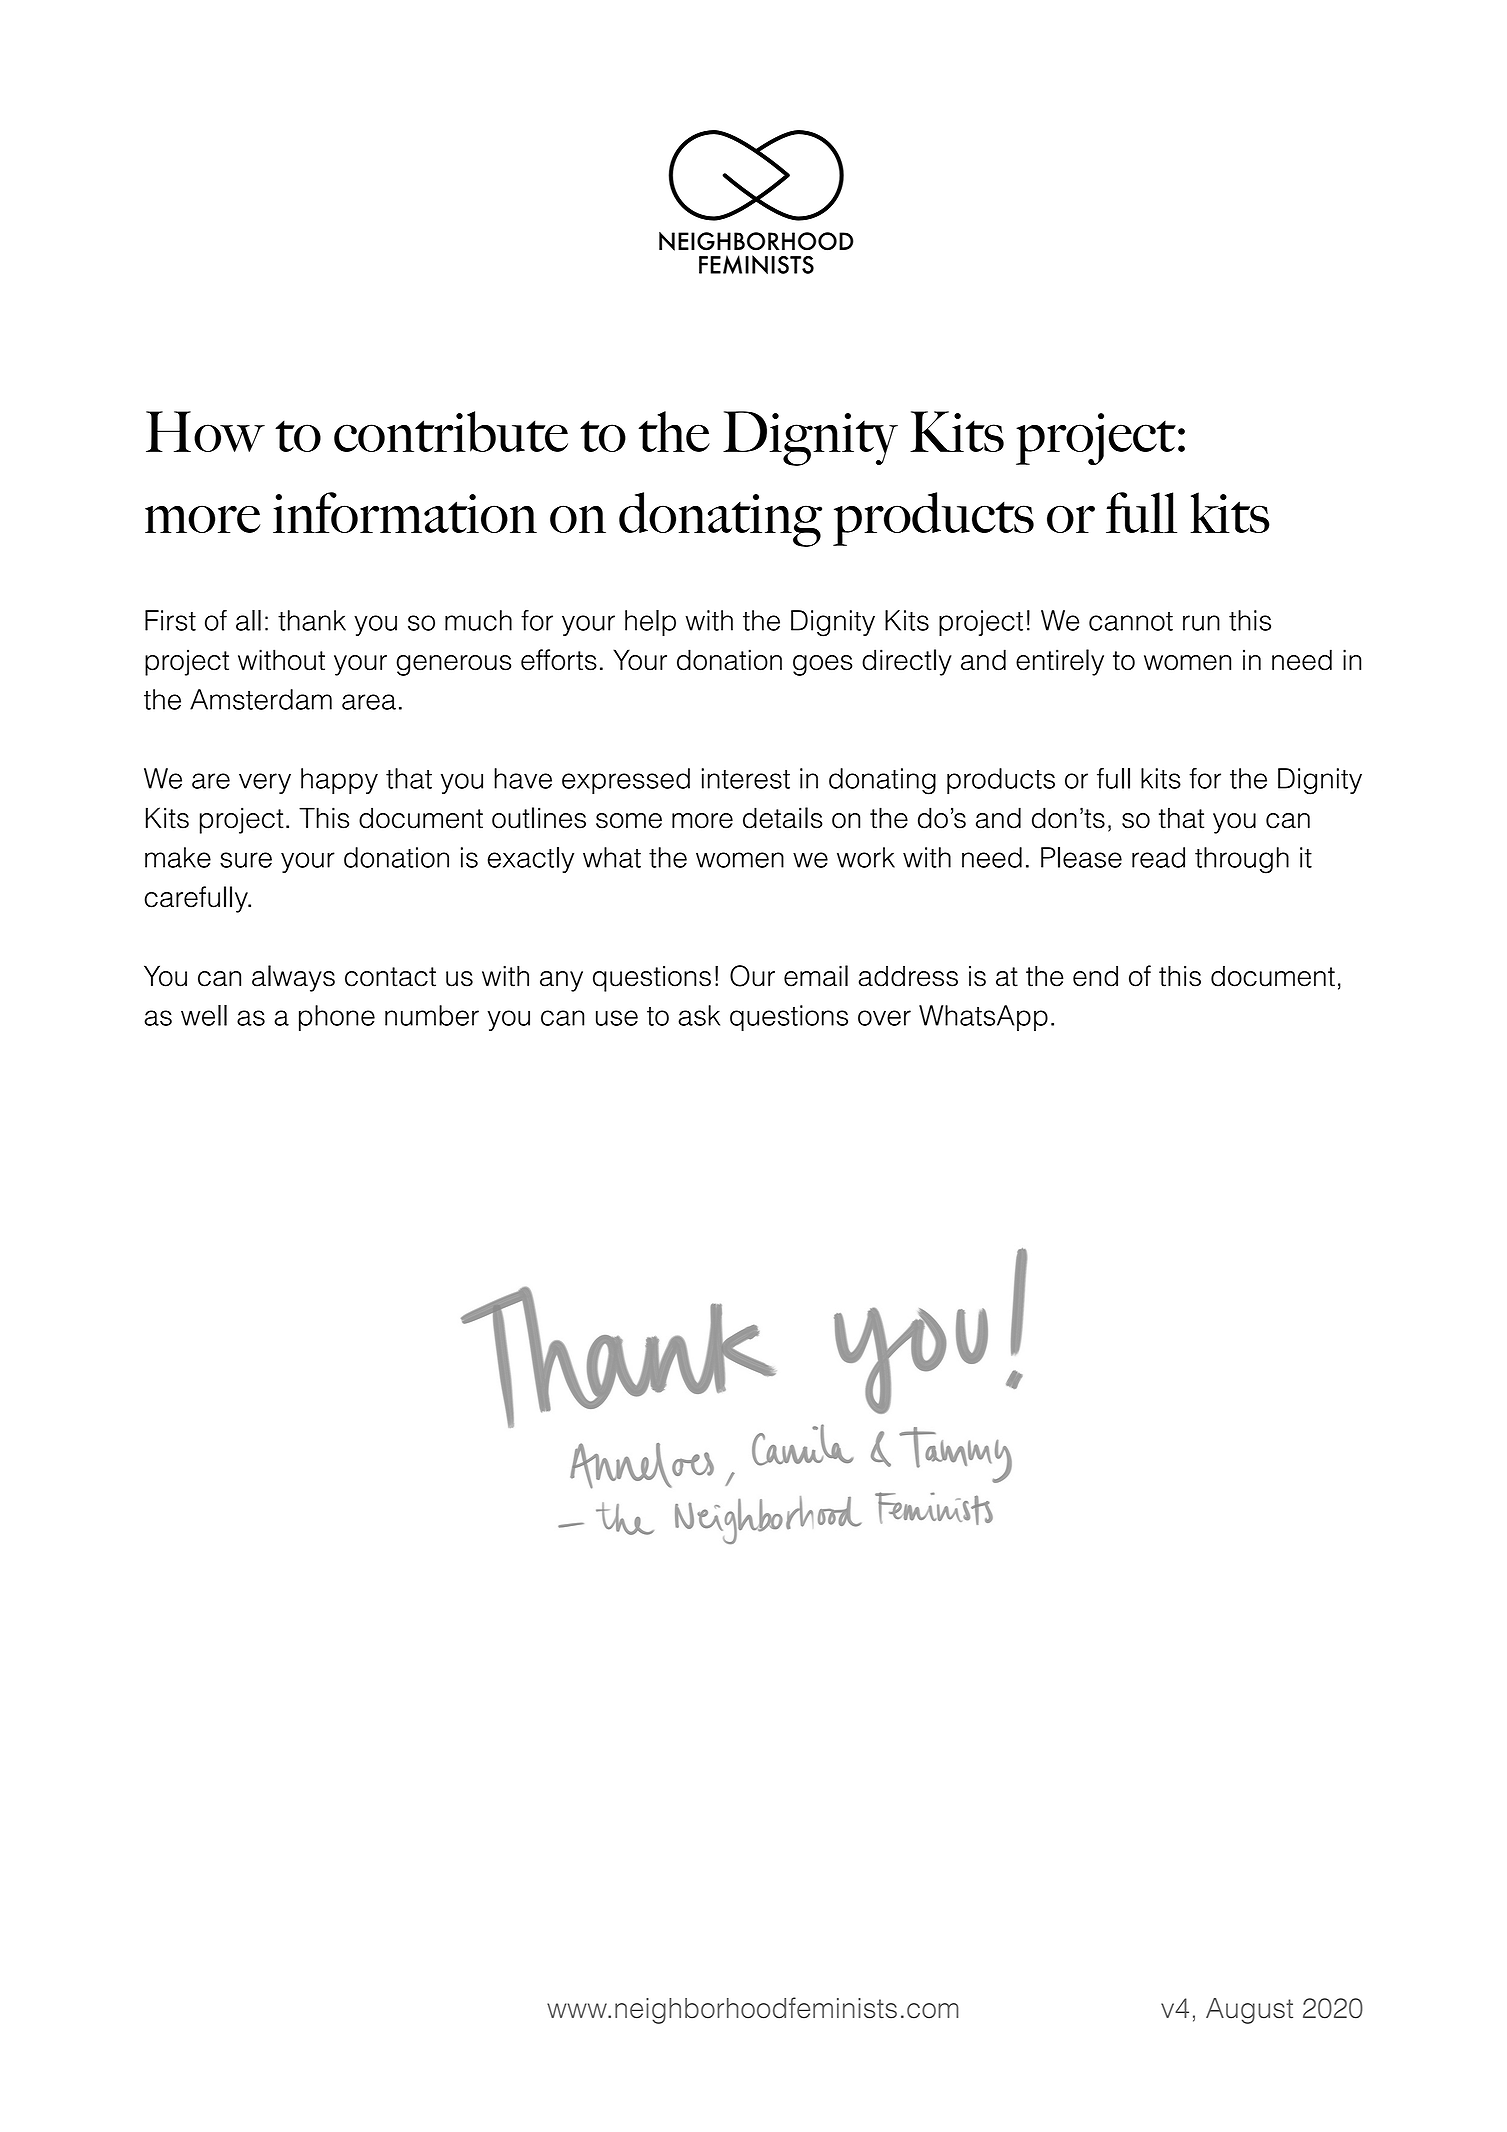 The width and height of the page is (1507, 2132). What do you see at coordinates (337, 1018) in the page?
I see `phone` at bounding box center [337, 1018].
